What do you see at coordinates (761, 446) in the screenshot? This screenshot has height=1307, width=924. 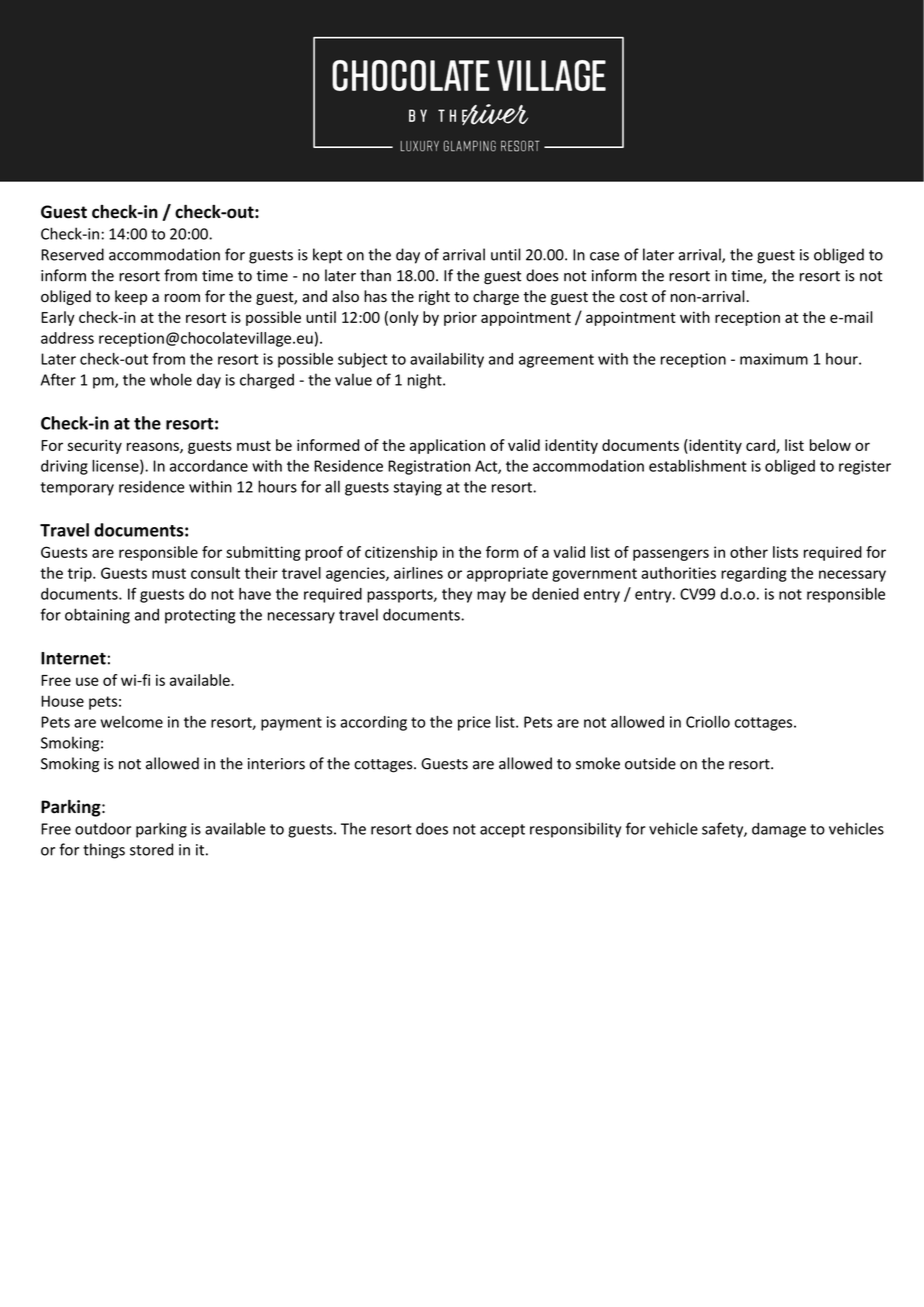 I see `card` at bounding box center [761, 446].
